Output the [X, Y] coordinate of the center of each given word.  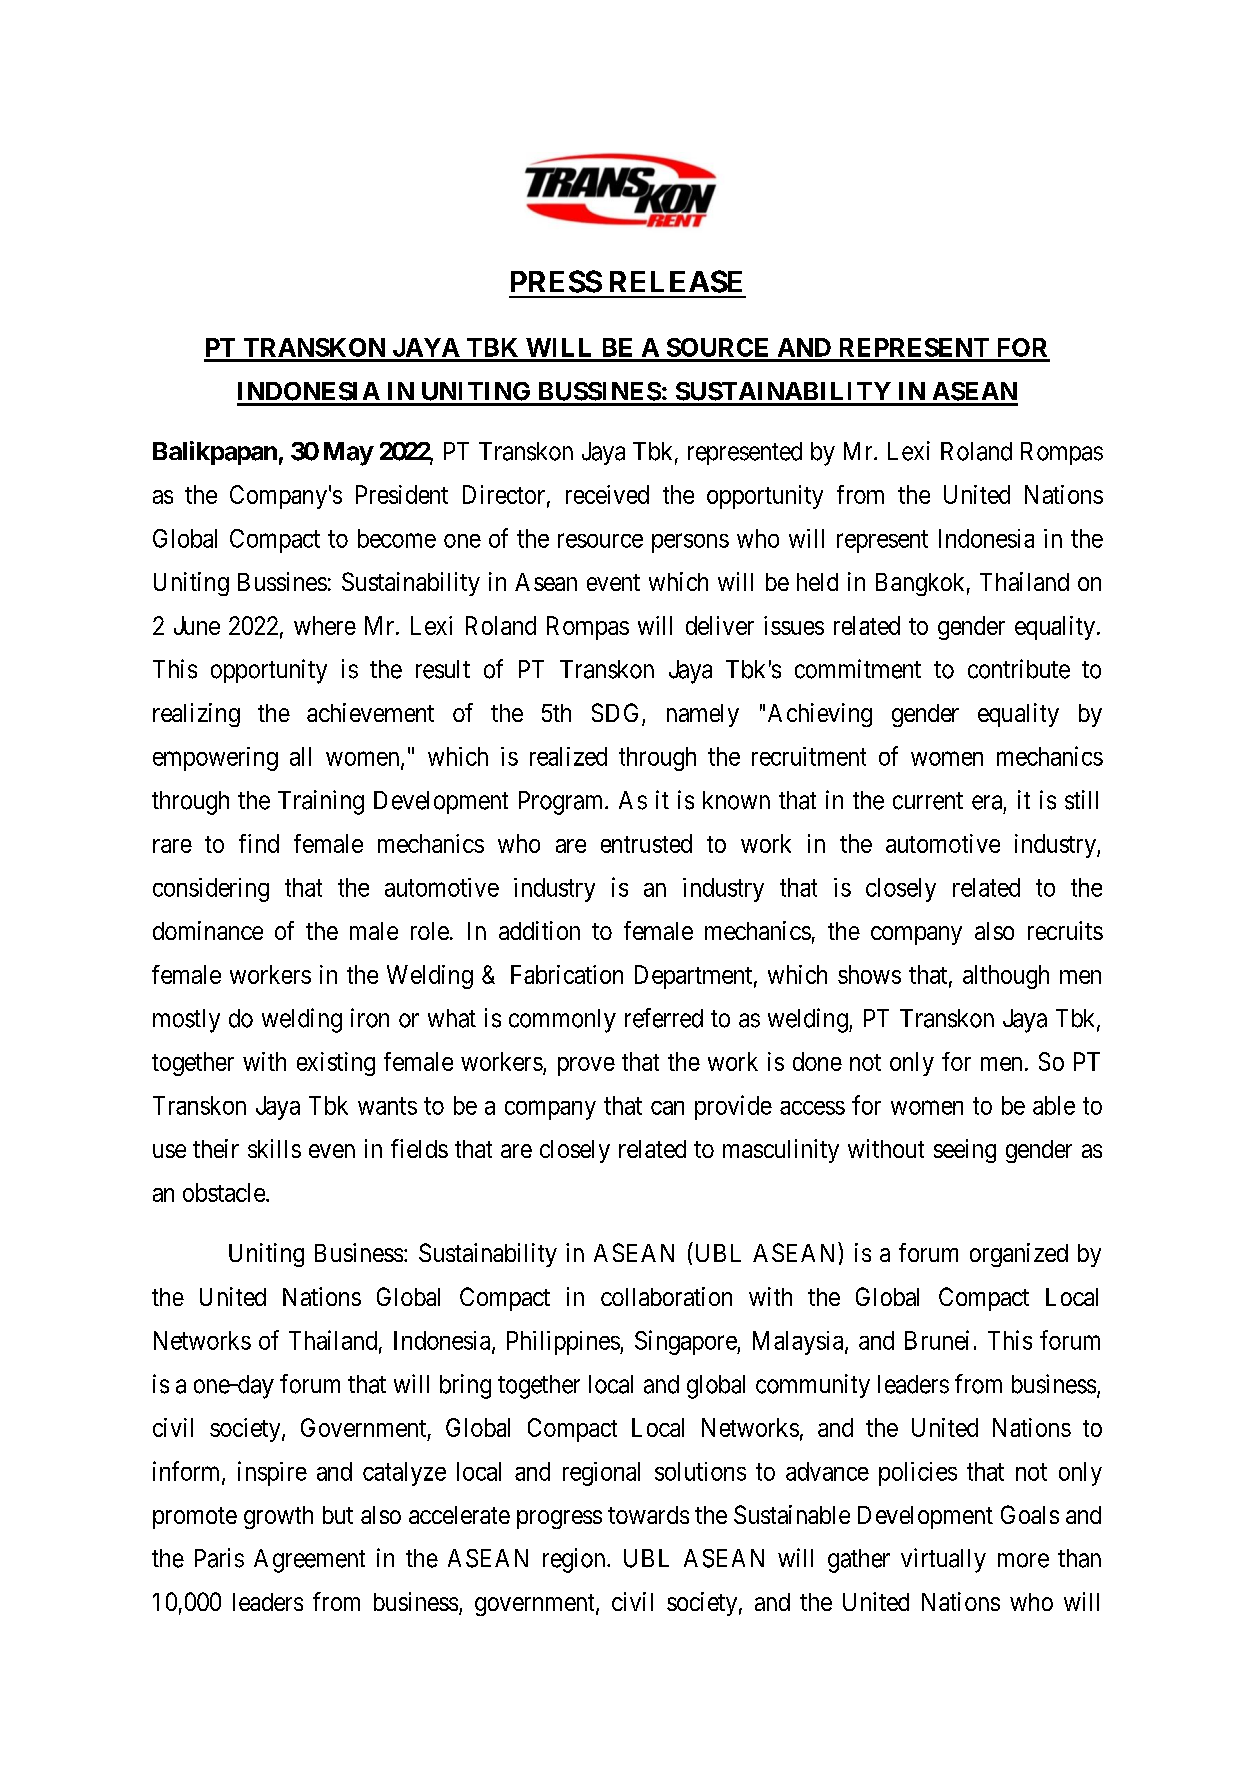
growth [278, 1517]
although [1006, 977]
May [348, 454]
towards [648, 1515]
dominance [208, 930]
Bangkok [920, 584]
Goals [1030, 1514]
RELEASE [676, 281]
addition [539, 930]
